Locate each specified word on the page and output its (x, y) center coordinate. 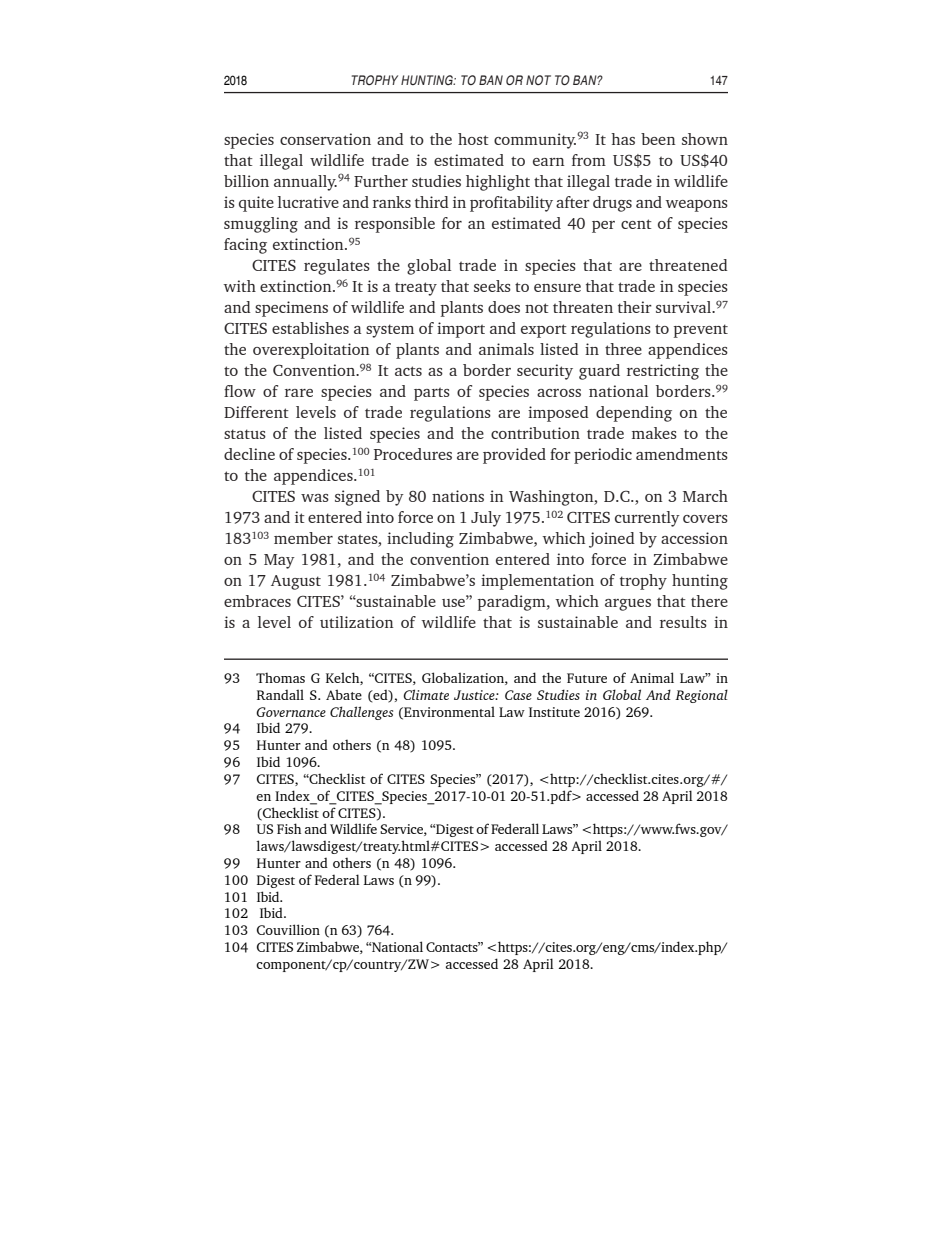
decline (249, 454)
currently (647, 519)
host (473, 139)
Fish (289, 828)
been (658, 139)
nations (458, 496)
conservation (325, 139)
